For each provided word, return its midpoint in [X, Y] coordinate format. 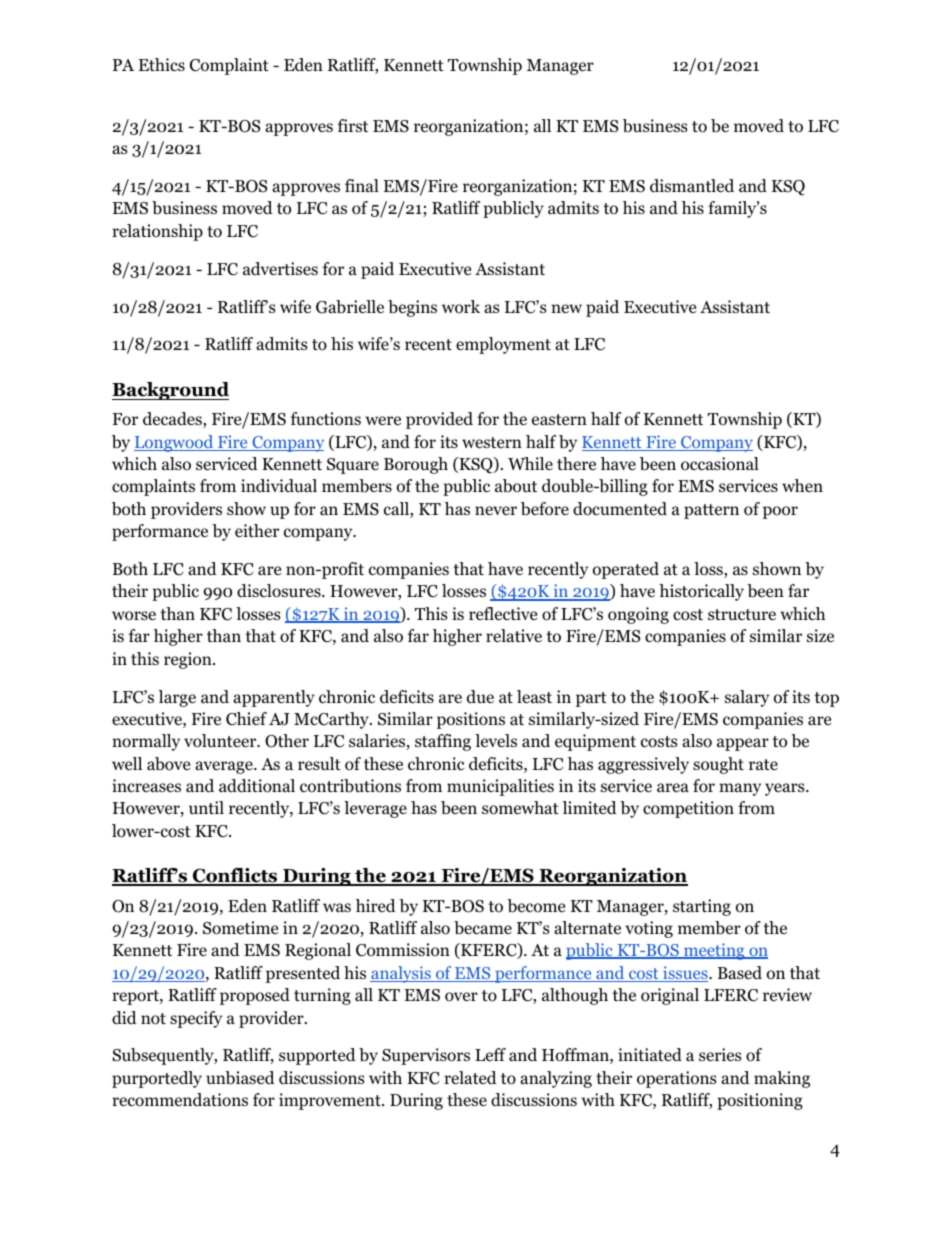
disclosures [280, 591]
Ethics [162, 64]
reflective [503, 613]
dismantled [692, 186]
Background [170, 391]
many [740, 789]
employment [503, 345]
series [720, 1055]
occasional [720, 464]
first [353, 125]
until [206, 807]
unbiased [240, 1078]
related [470, 1078]
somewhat [520, 808]
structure [742, 615]
